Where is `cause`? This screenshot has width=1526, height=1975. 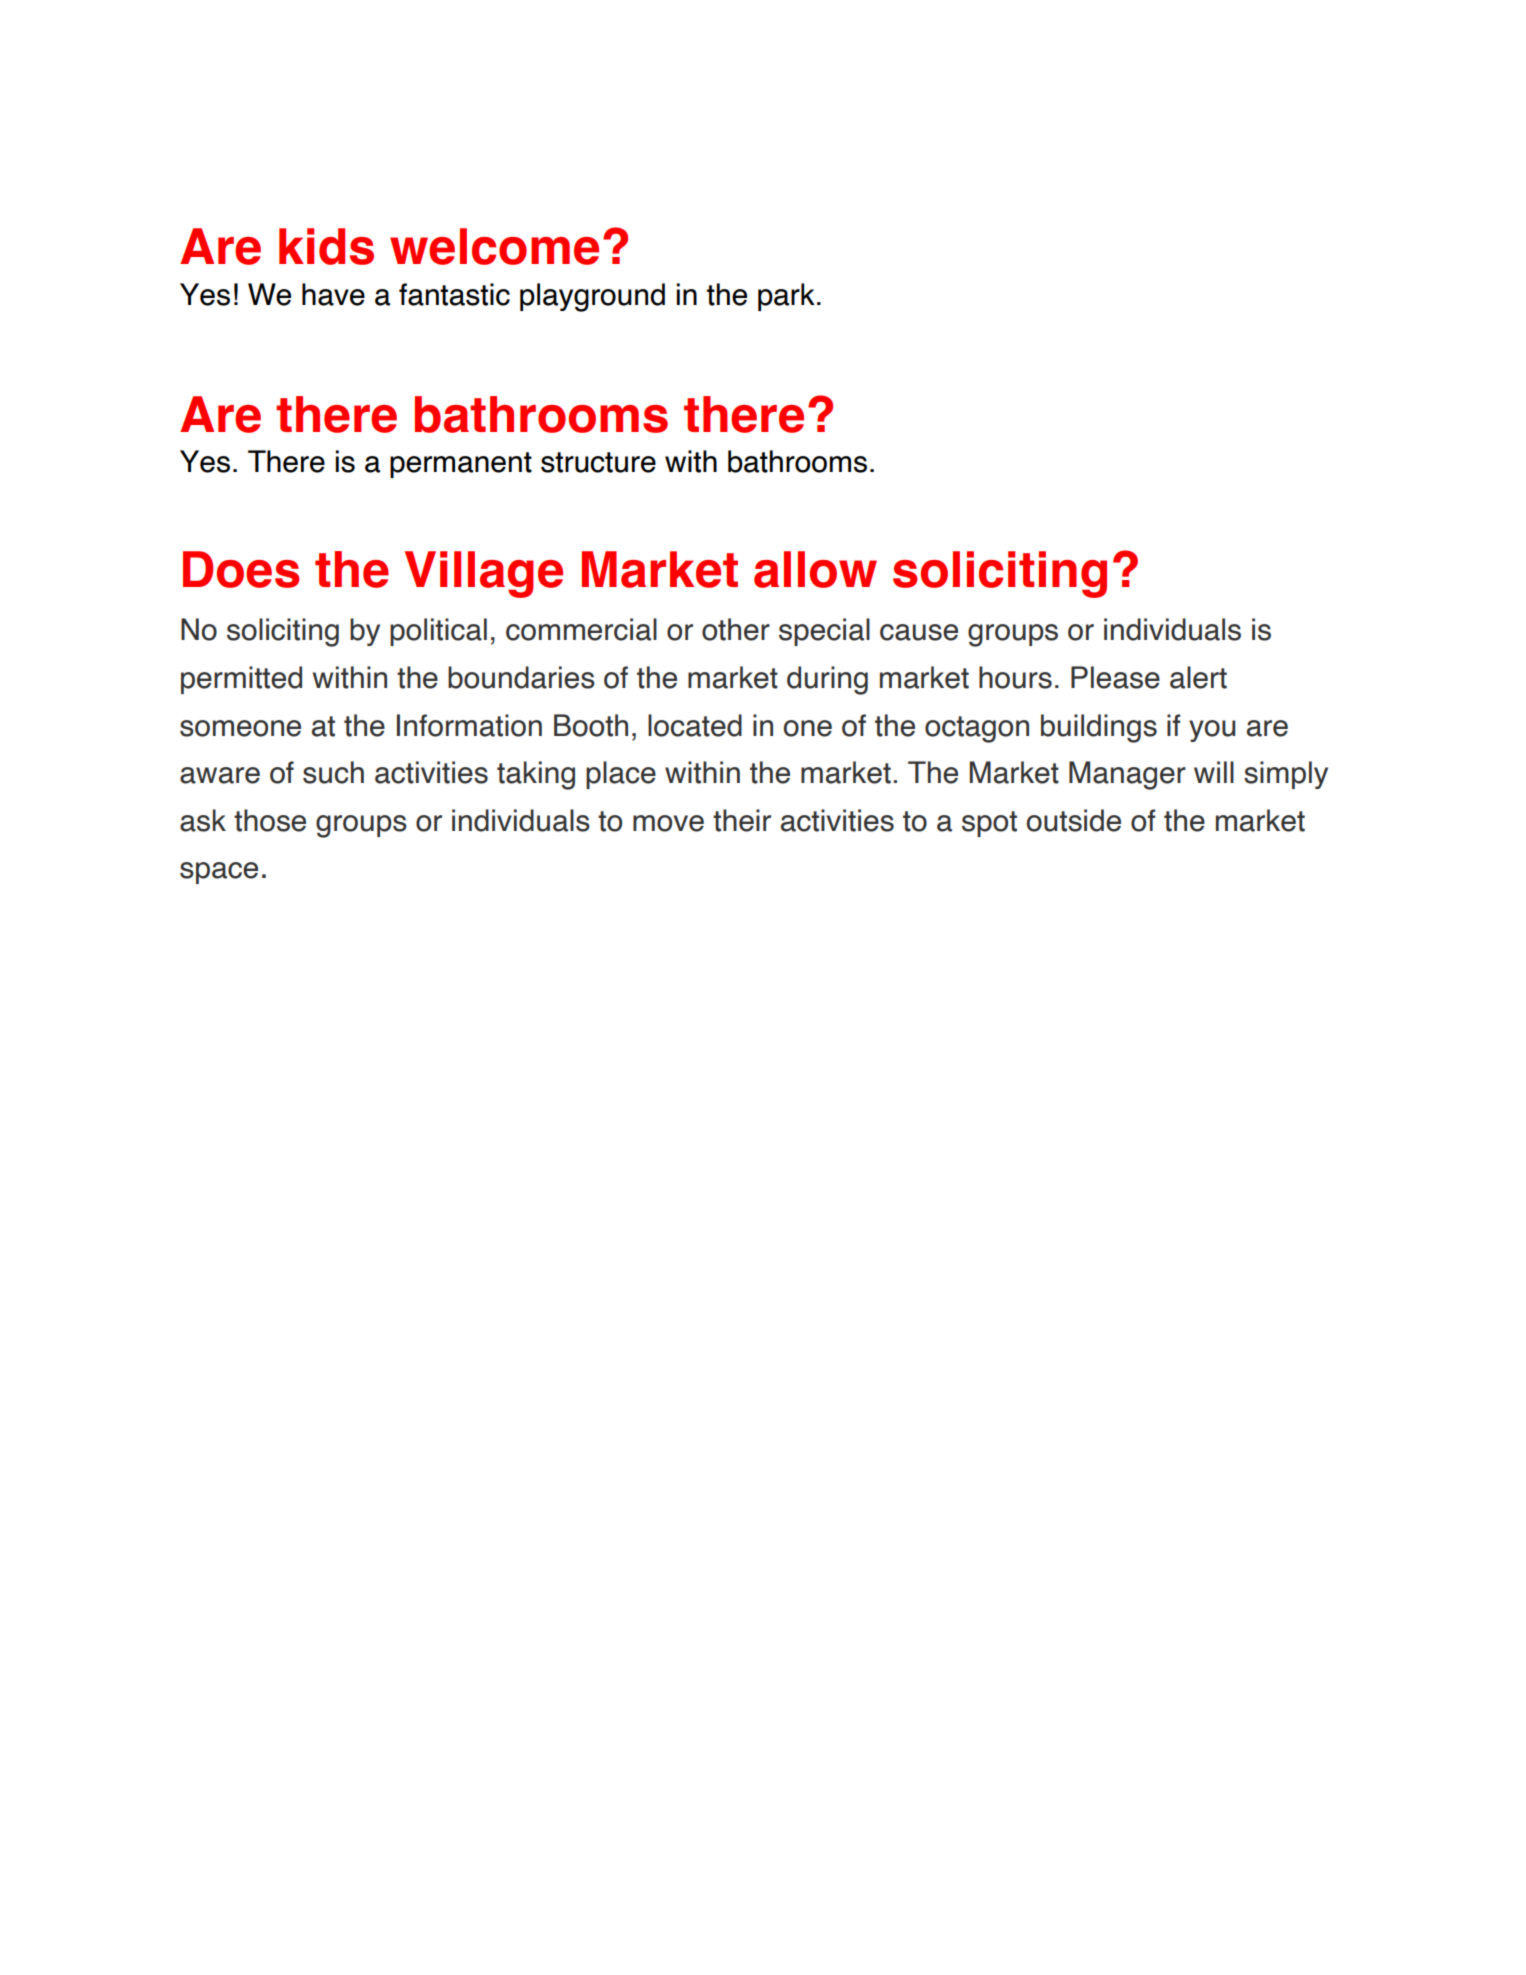
cause is located at coordinates (919, 632).
